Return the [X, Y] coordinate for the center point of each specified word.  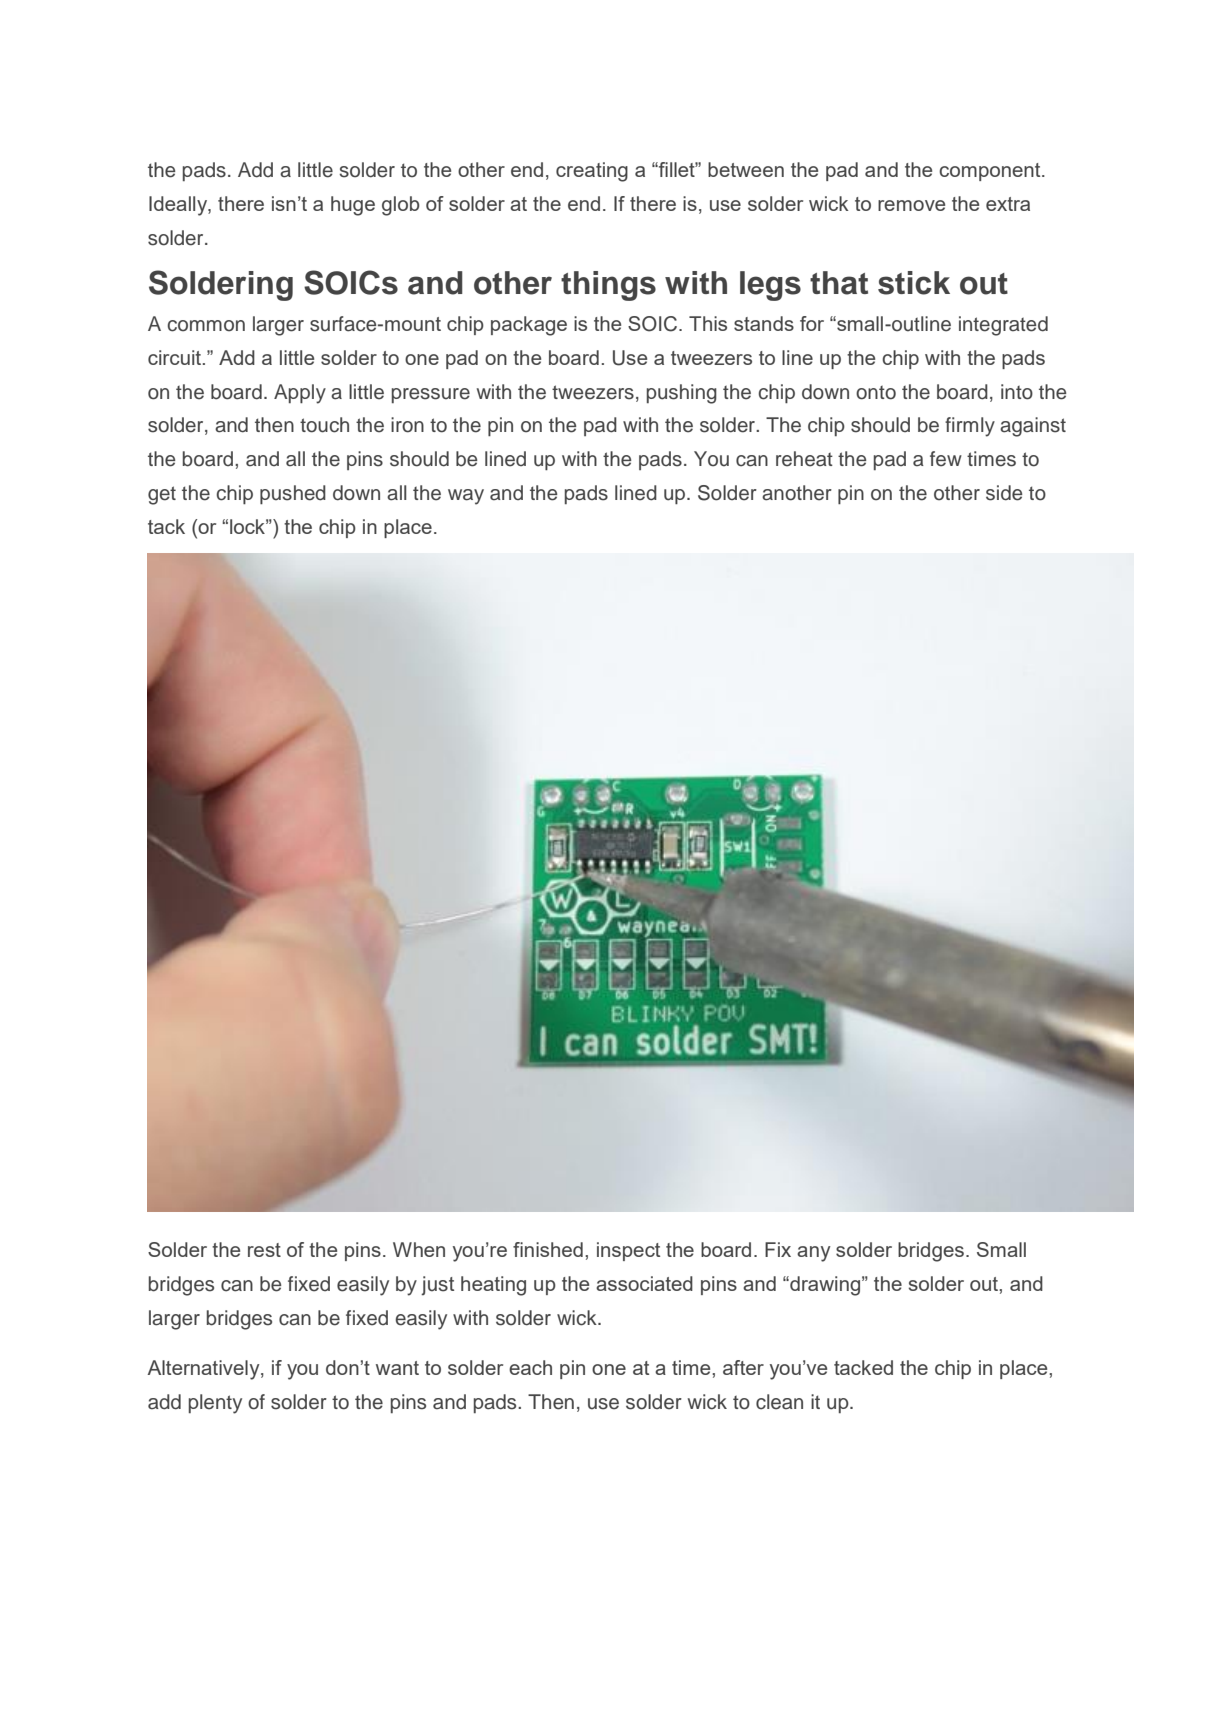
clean [779, 1402]
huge [353, 206]
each [530, 1367]
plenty [215, 1404]
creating [592, 172]
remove [911, 205]
